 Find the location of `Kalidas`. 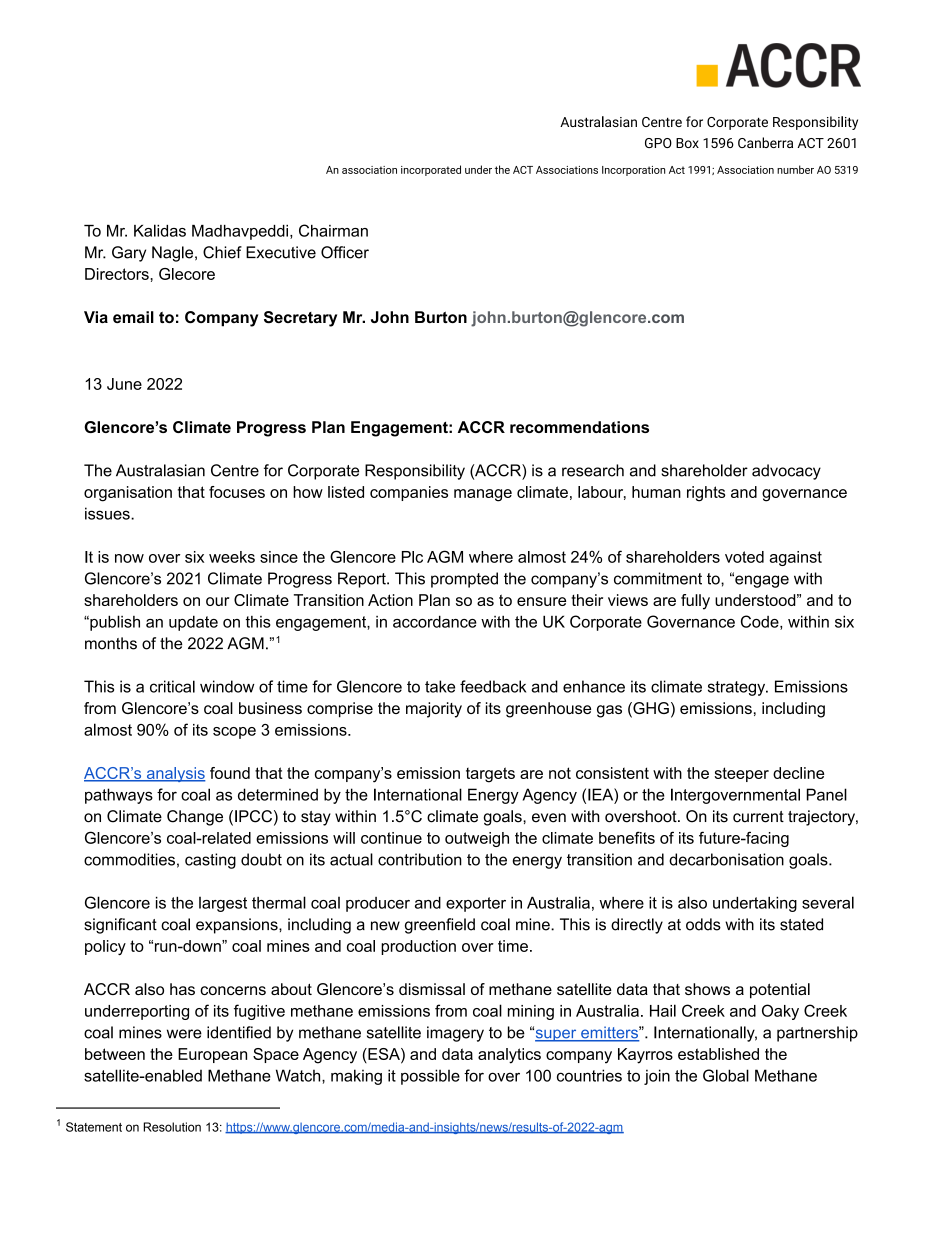

Kalidas is located at coordinates (160, 230).
